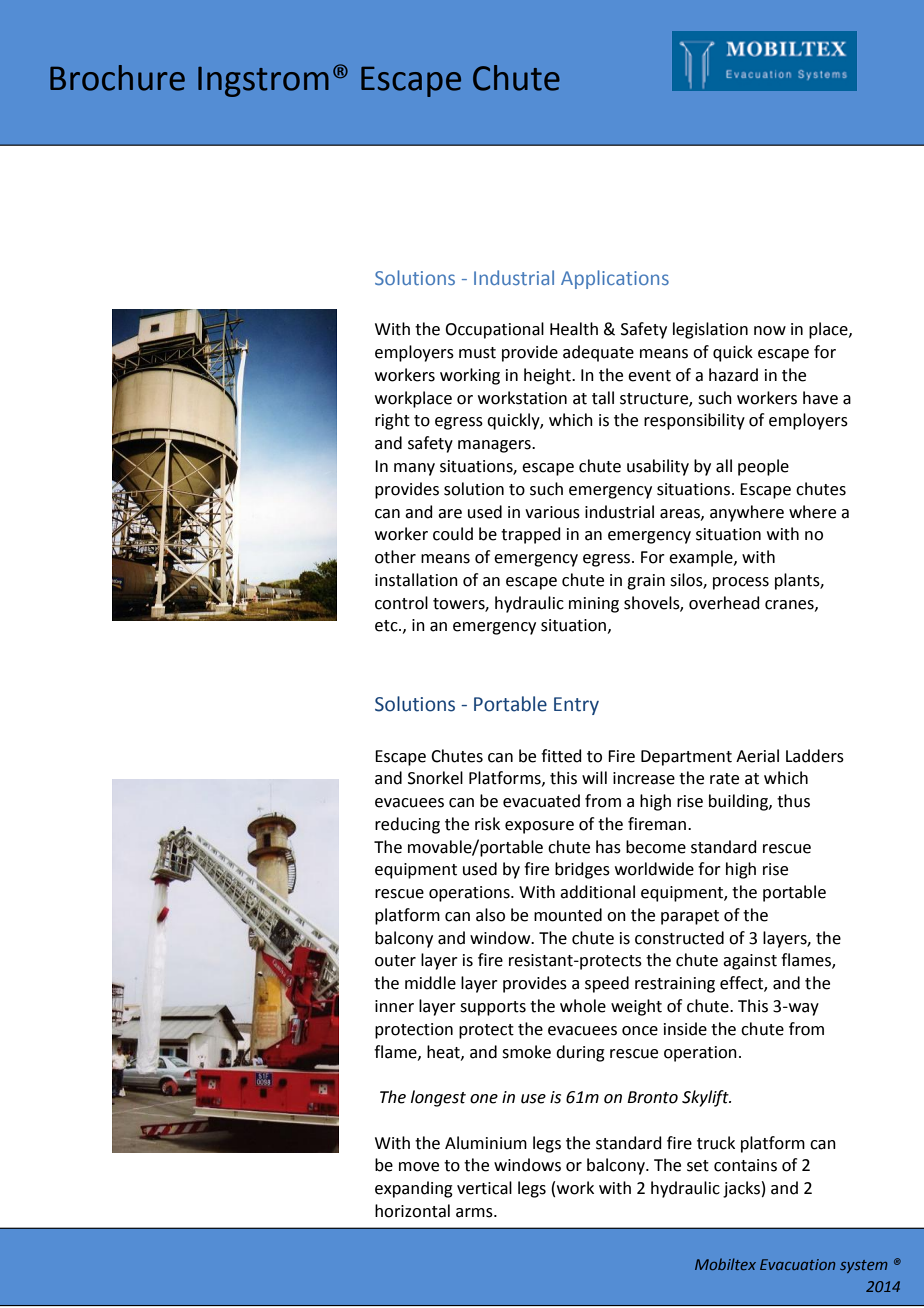 The image size is (924, 1308). What do you see at coordinates (401, 603) in the image?
I see `control` at bounding box center [401, 603].
